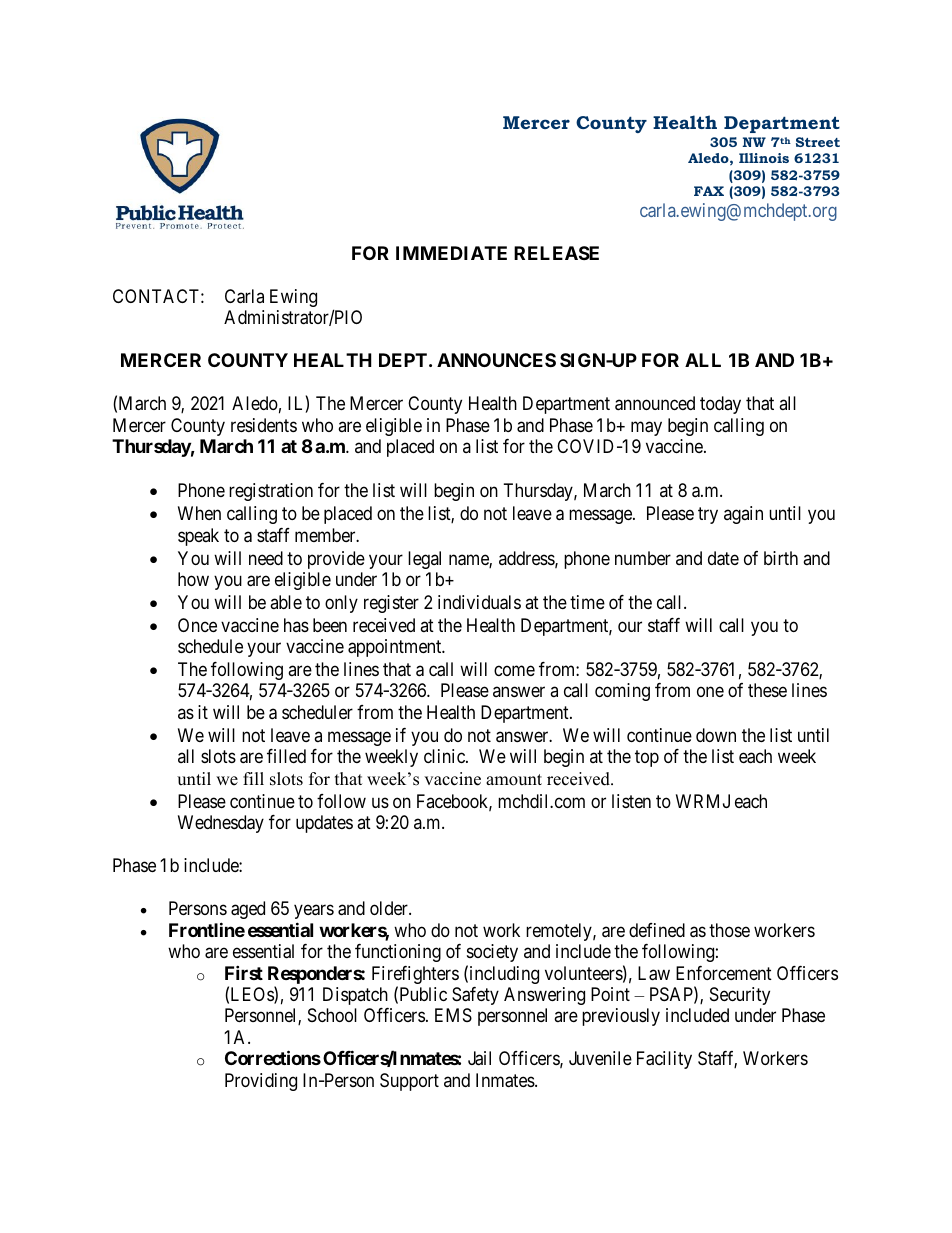 The height and width of the document is (1233, 952). Describe the element at coordinates (740, 996) in the document. I see `Security` at that location.
